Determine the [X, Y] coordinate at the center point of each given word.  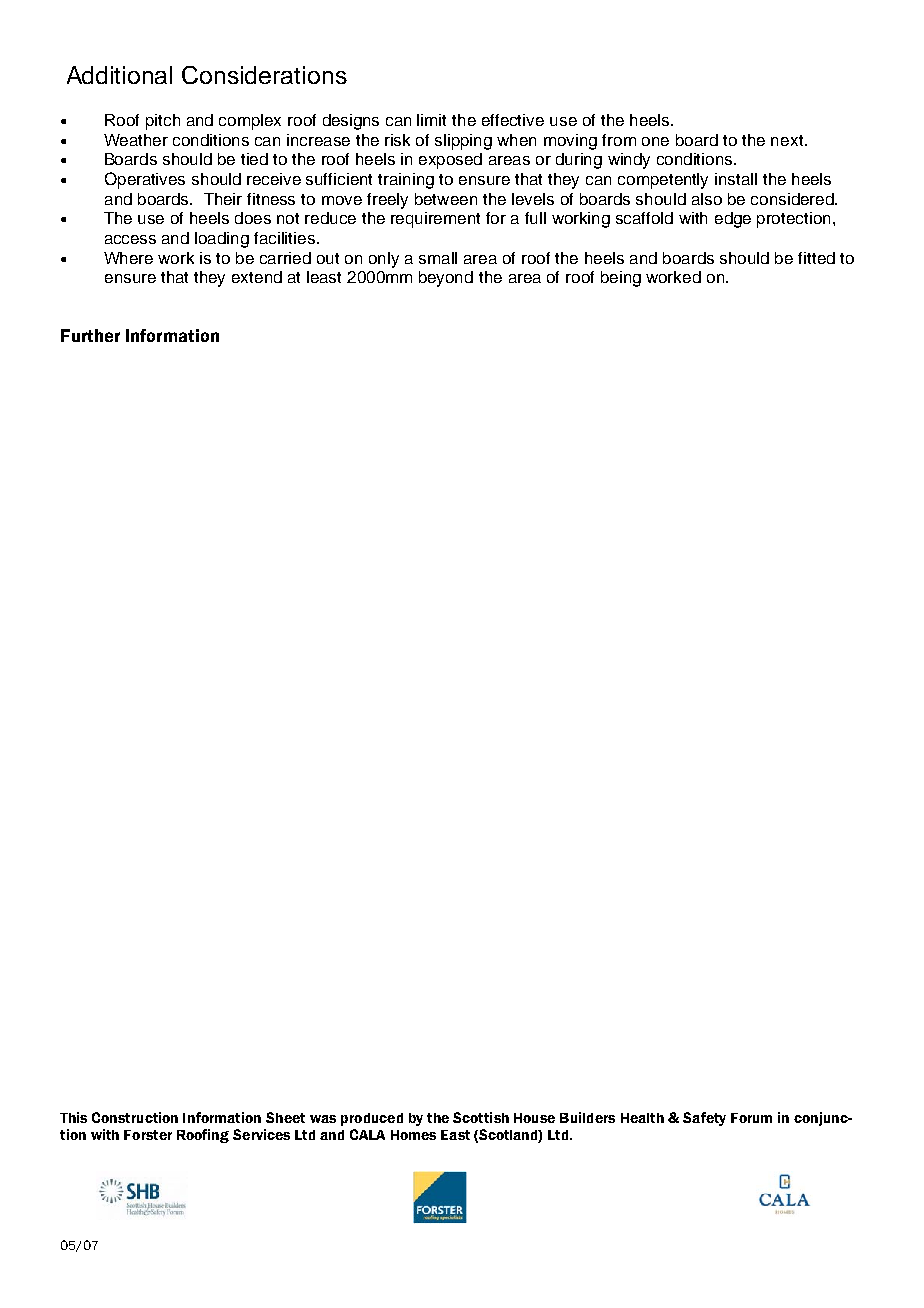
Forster [148, 1135]
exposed [450, 161]
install [736, 179]
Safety [704, 1119]
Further [90, 335]
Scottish [481, 1117]
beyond [446, 279]
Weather [136, 140]
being [621, 279]
